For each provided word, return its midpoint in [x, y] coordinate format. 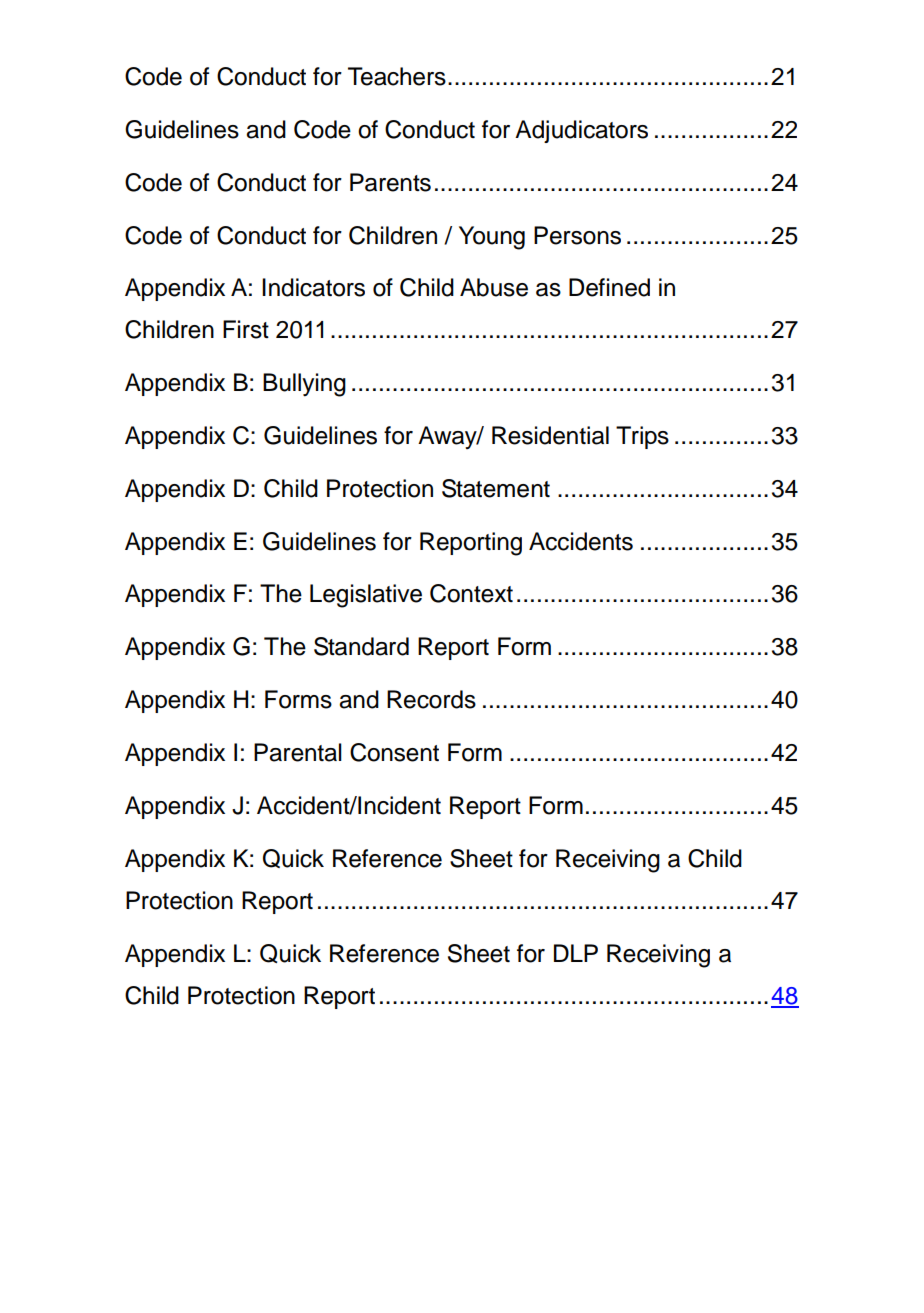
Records [431, 699]
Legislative [366, 596]
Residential [550, 435]
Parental [298, 752]
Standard [361, 646]
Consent [394, 752]
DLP [576, 953]
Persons [577, 235]
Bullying [304, 385]
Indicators [313, 287]
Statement [496, 488]
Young [492, 238]
